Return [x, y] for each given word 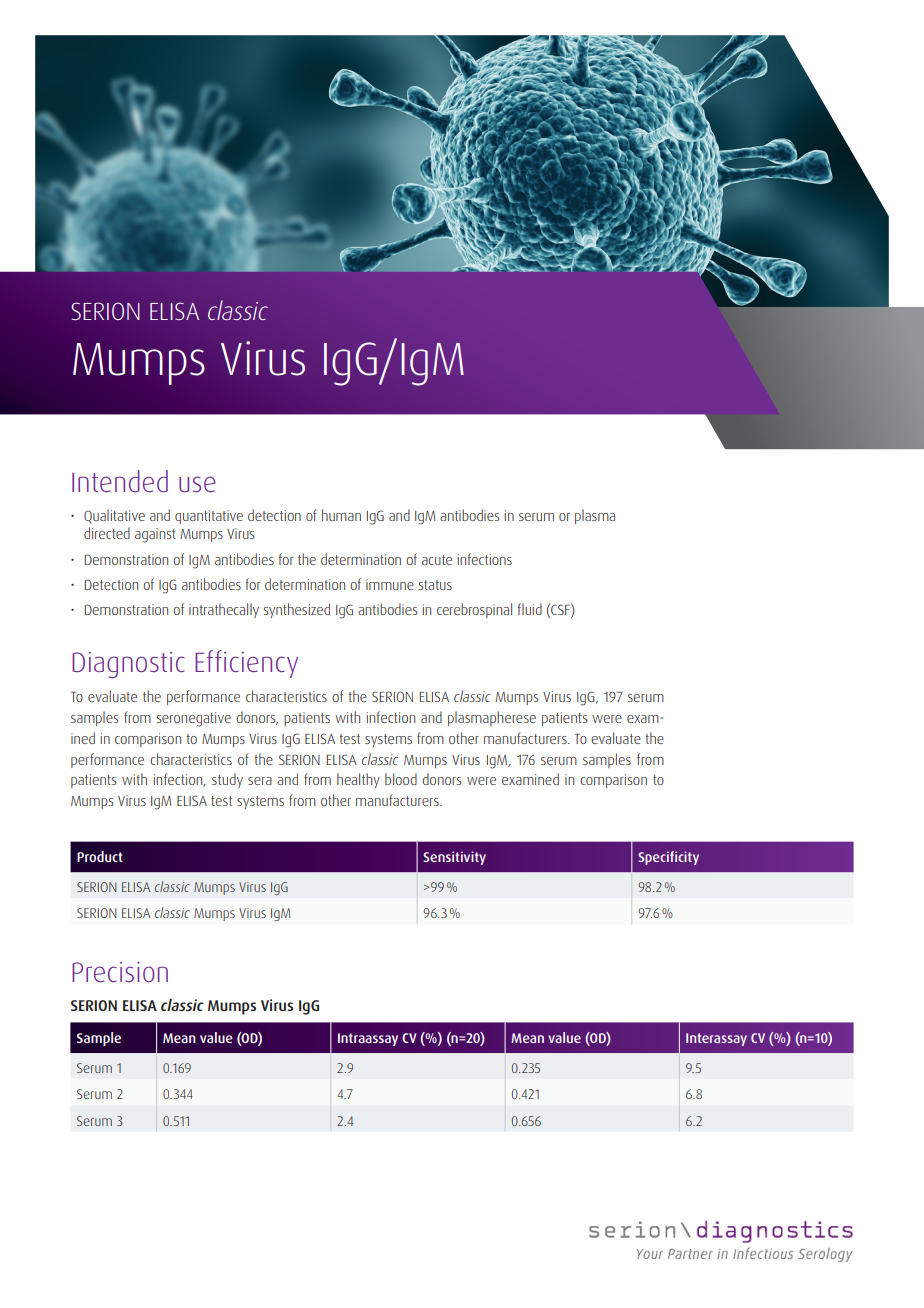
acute [437, 560]
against [155, 535]
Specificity [668, 858]
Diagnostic [128, 665]
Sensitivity [454, 858]
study [227, 780]
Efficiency [246, 664]
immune [390, 584]
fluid [530, 609]
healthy [358, 780]
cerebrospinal [474, 610]
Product [100, 856]
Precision [120, 972]
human [341, 515]
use [197, 484]
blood [401, 779]
